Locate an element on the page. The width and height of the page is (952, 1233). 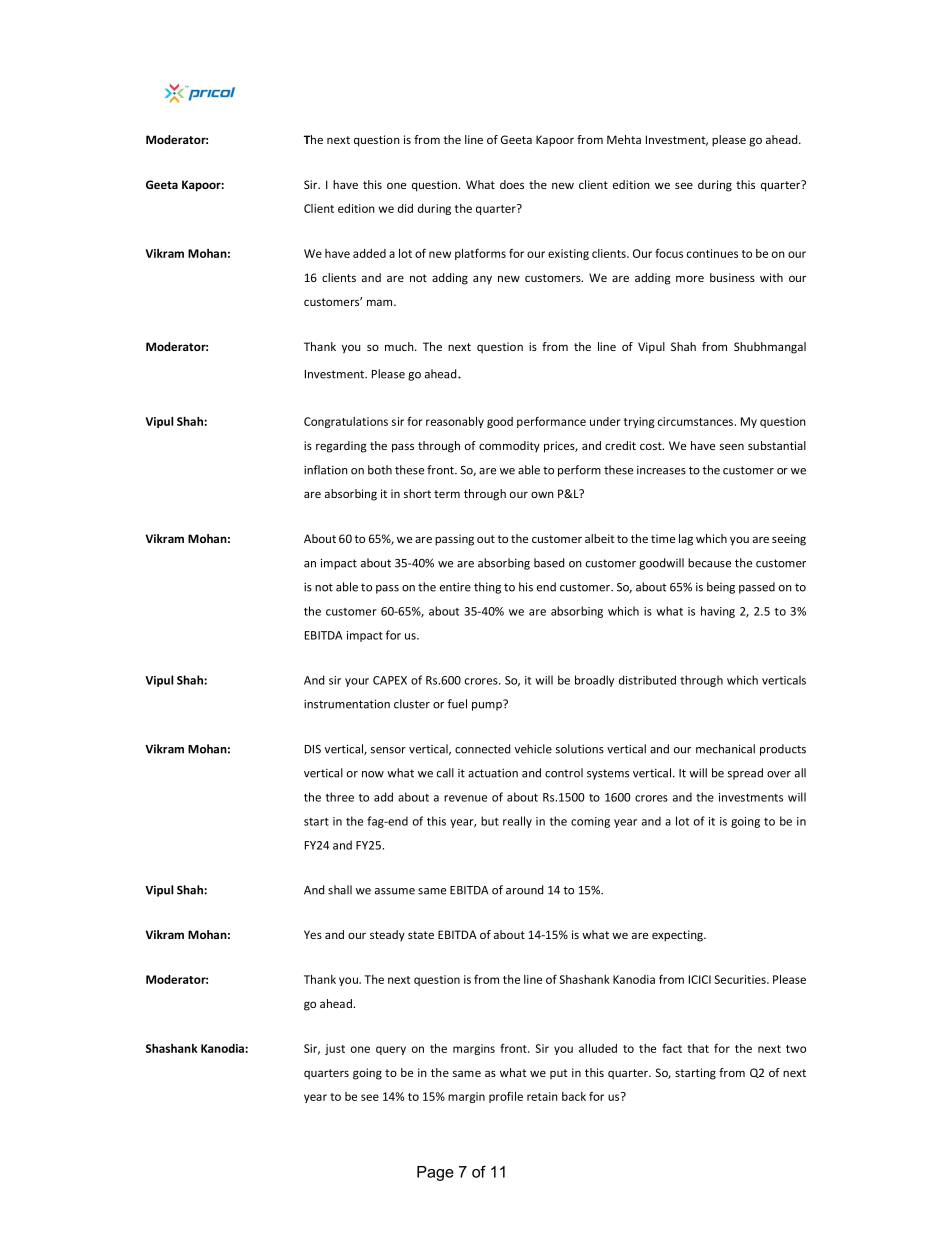
did is located at coordinates (405, 208).
